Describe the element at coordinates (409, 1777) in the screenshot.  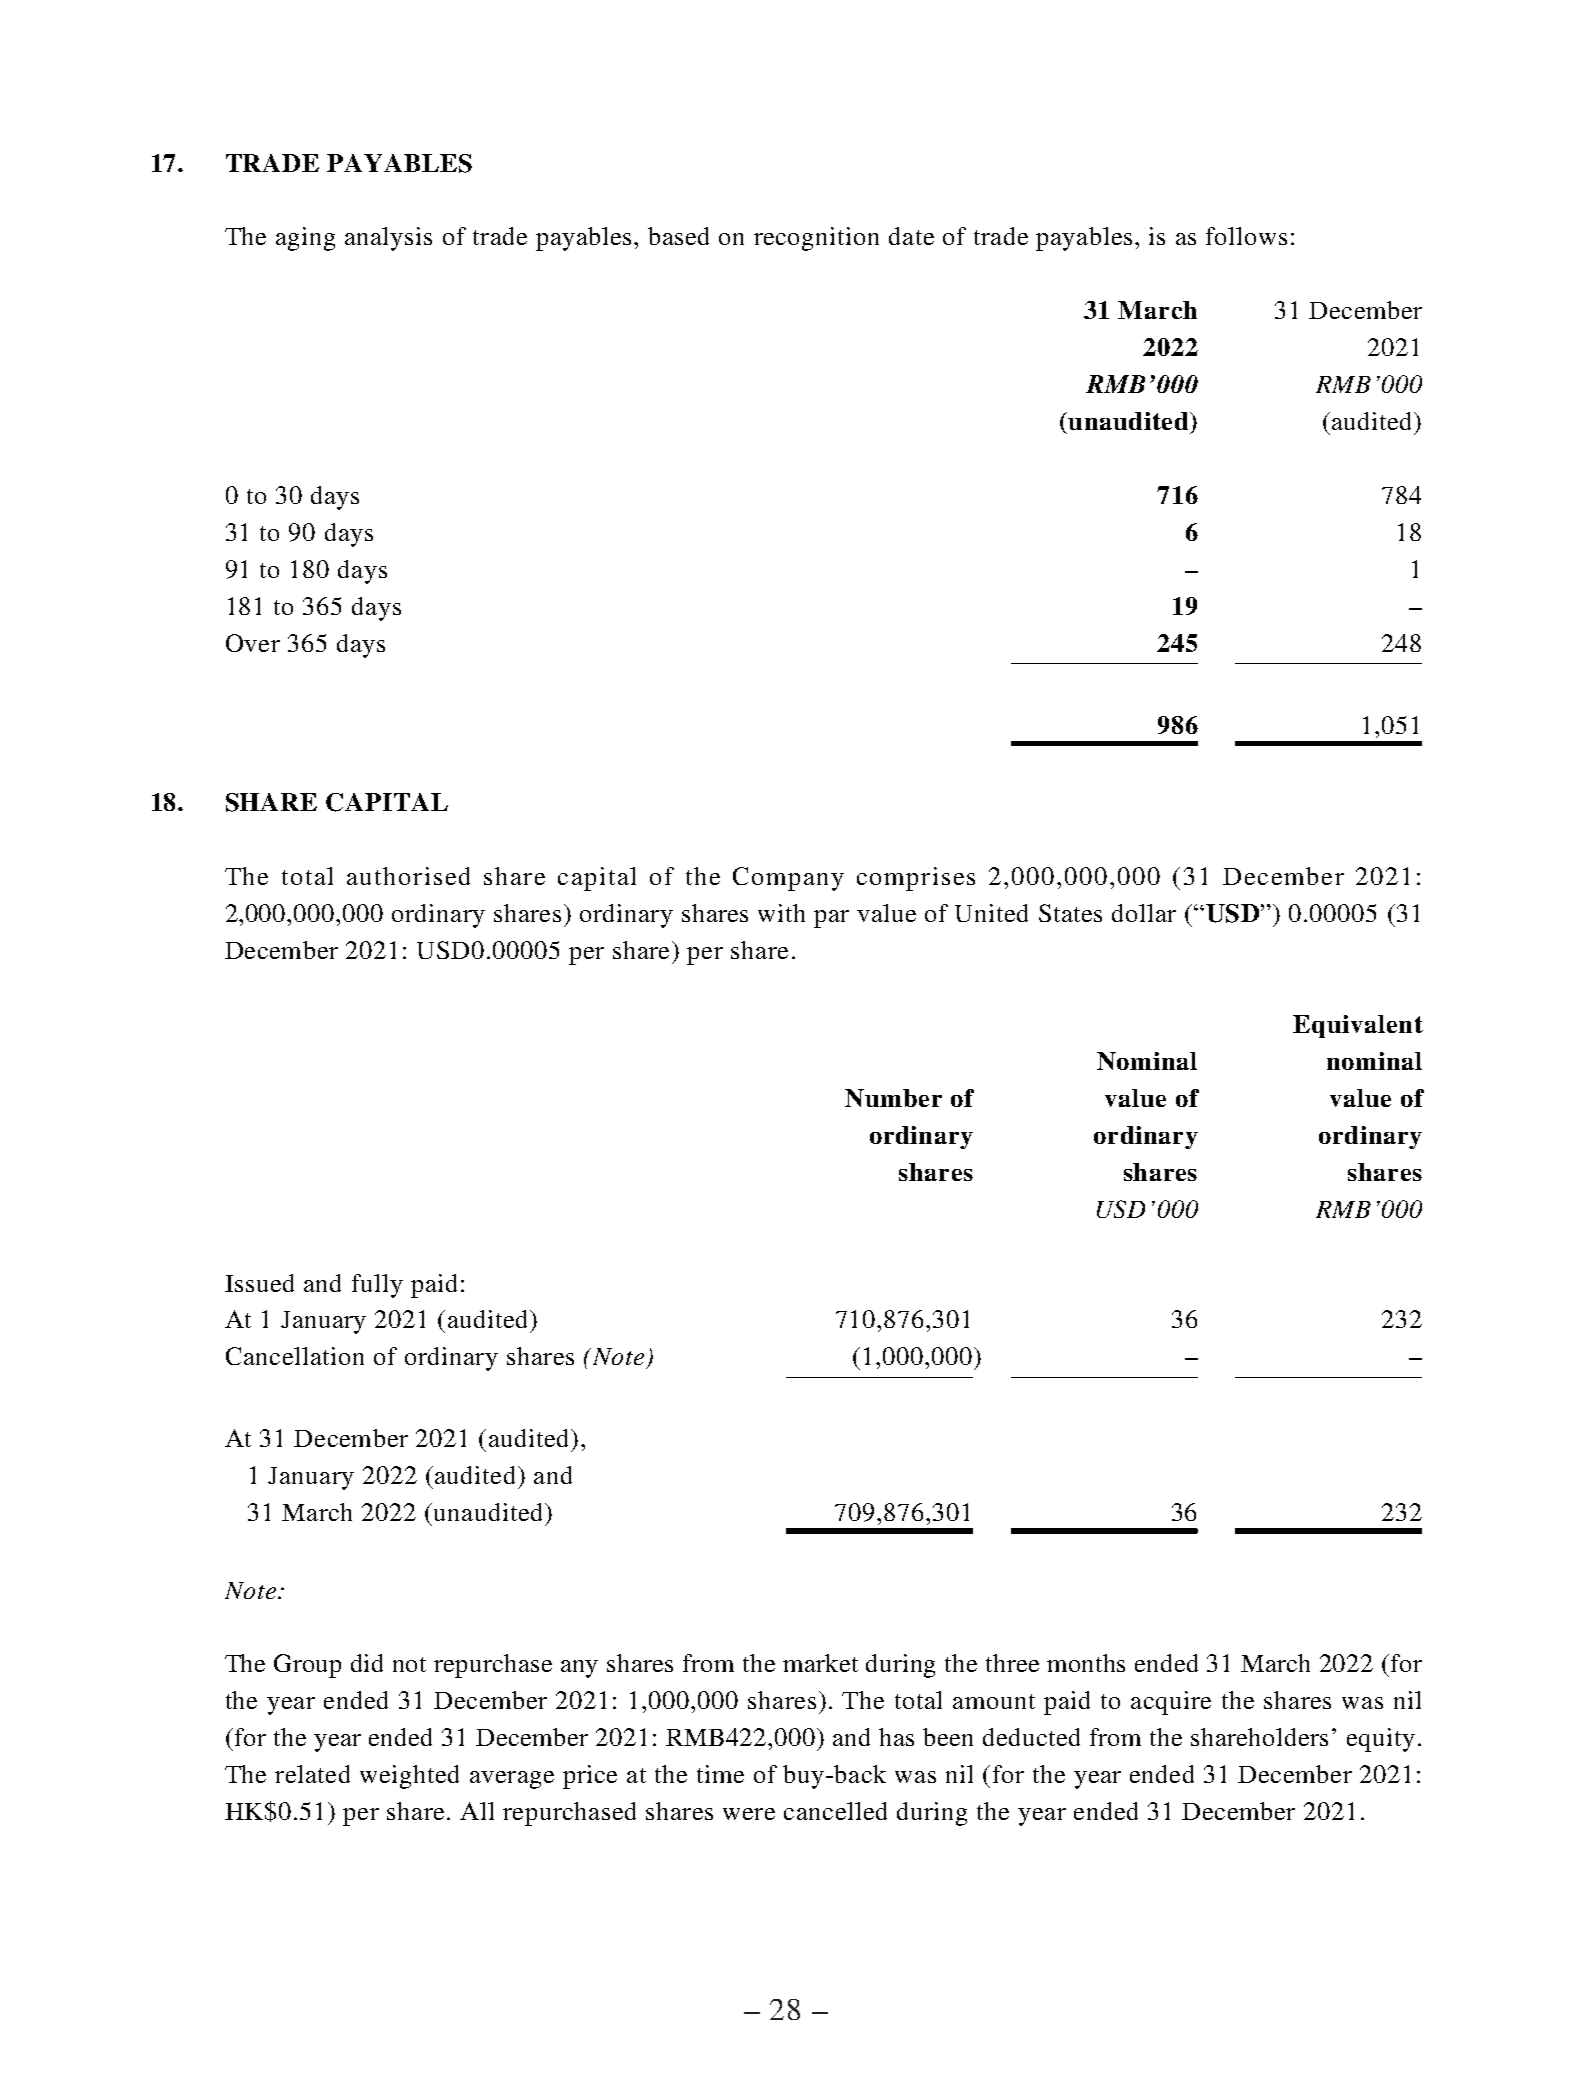
I see `weighted` at that location.
